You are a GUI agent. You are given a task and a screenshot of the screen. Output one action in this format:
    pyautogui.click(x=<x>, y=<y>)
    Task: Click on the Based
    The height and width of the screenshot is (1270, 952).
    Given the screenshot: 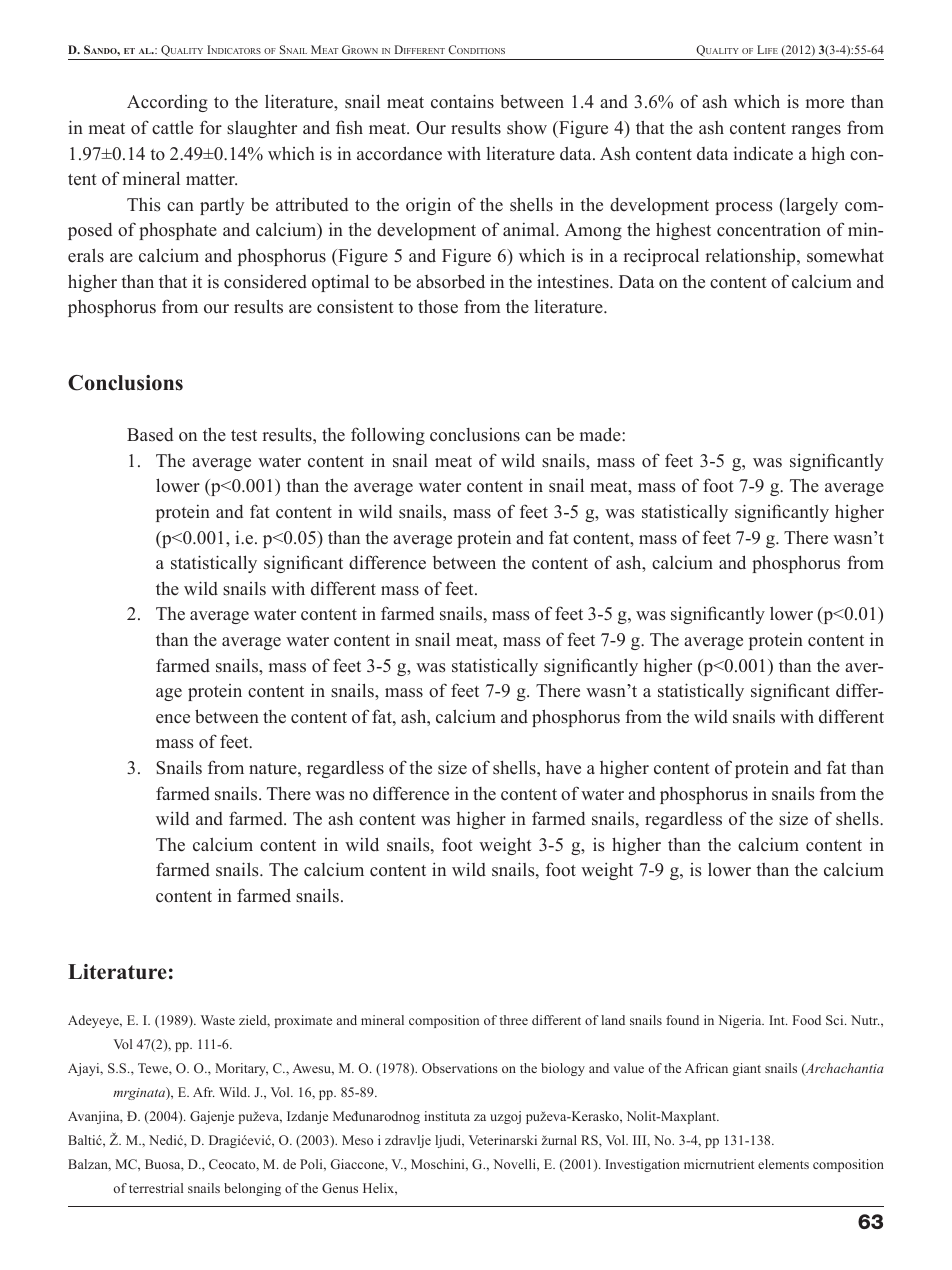 What is the action you would take?
    pyautogui.click(x=150, y=435)
